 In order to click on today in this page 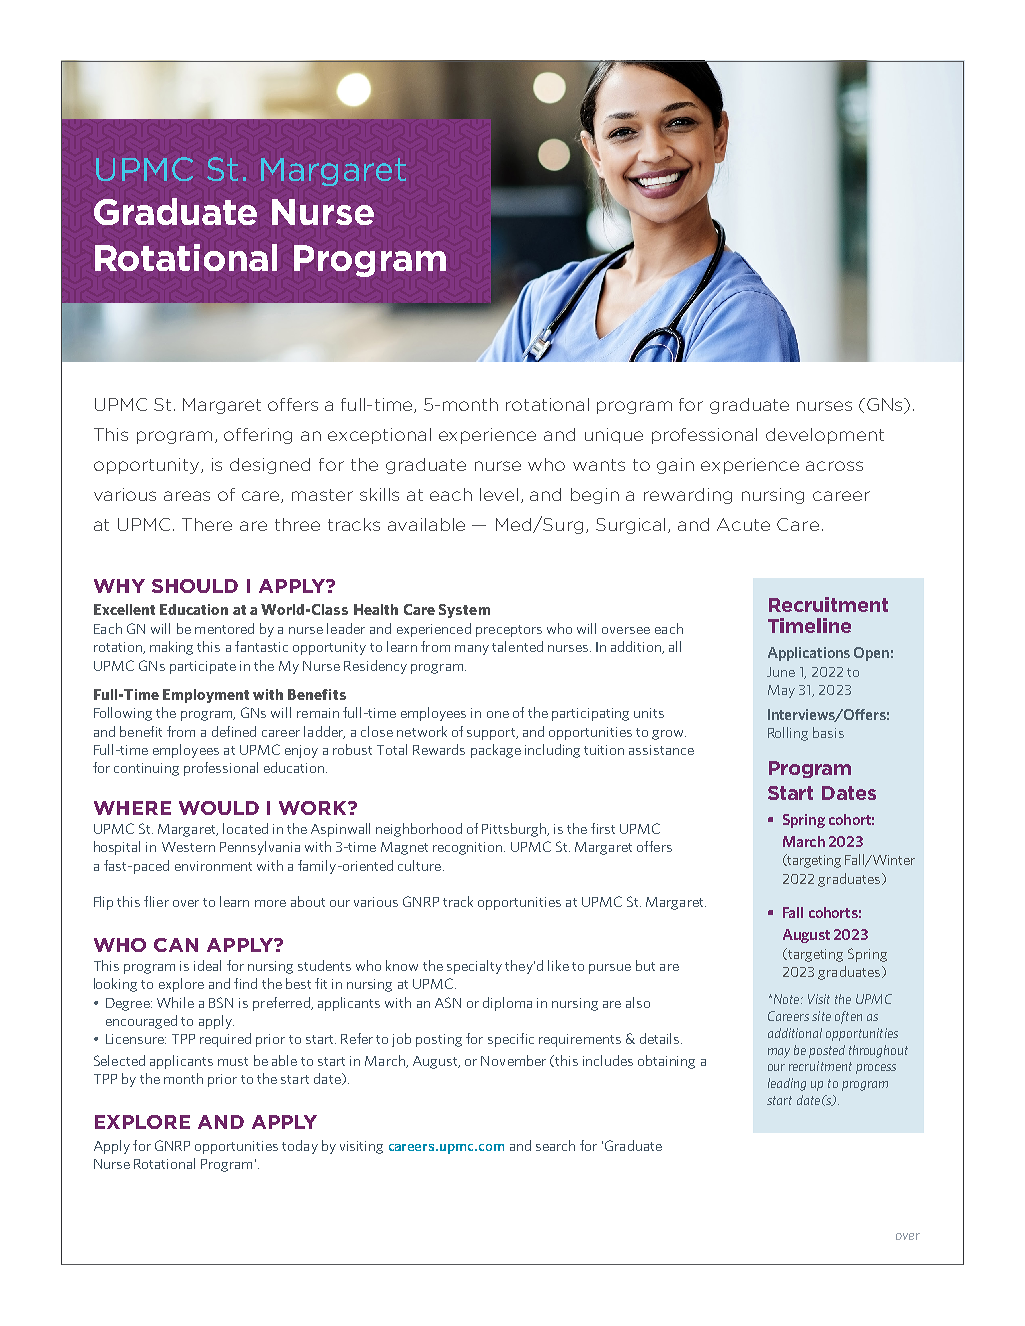, I will do `click(300, 1147)`.
